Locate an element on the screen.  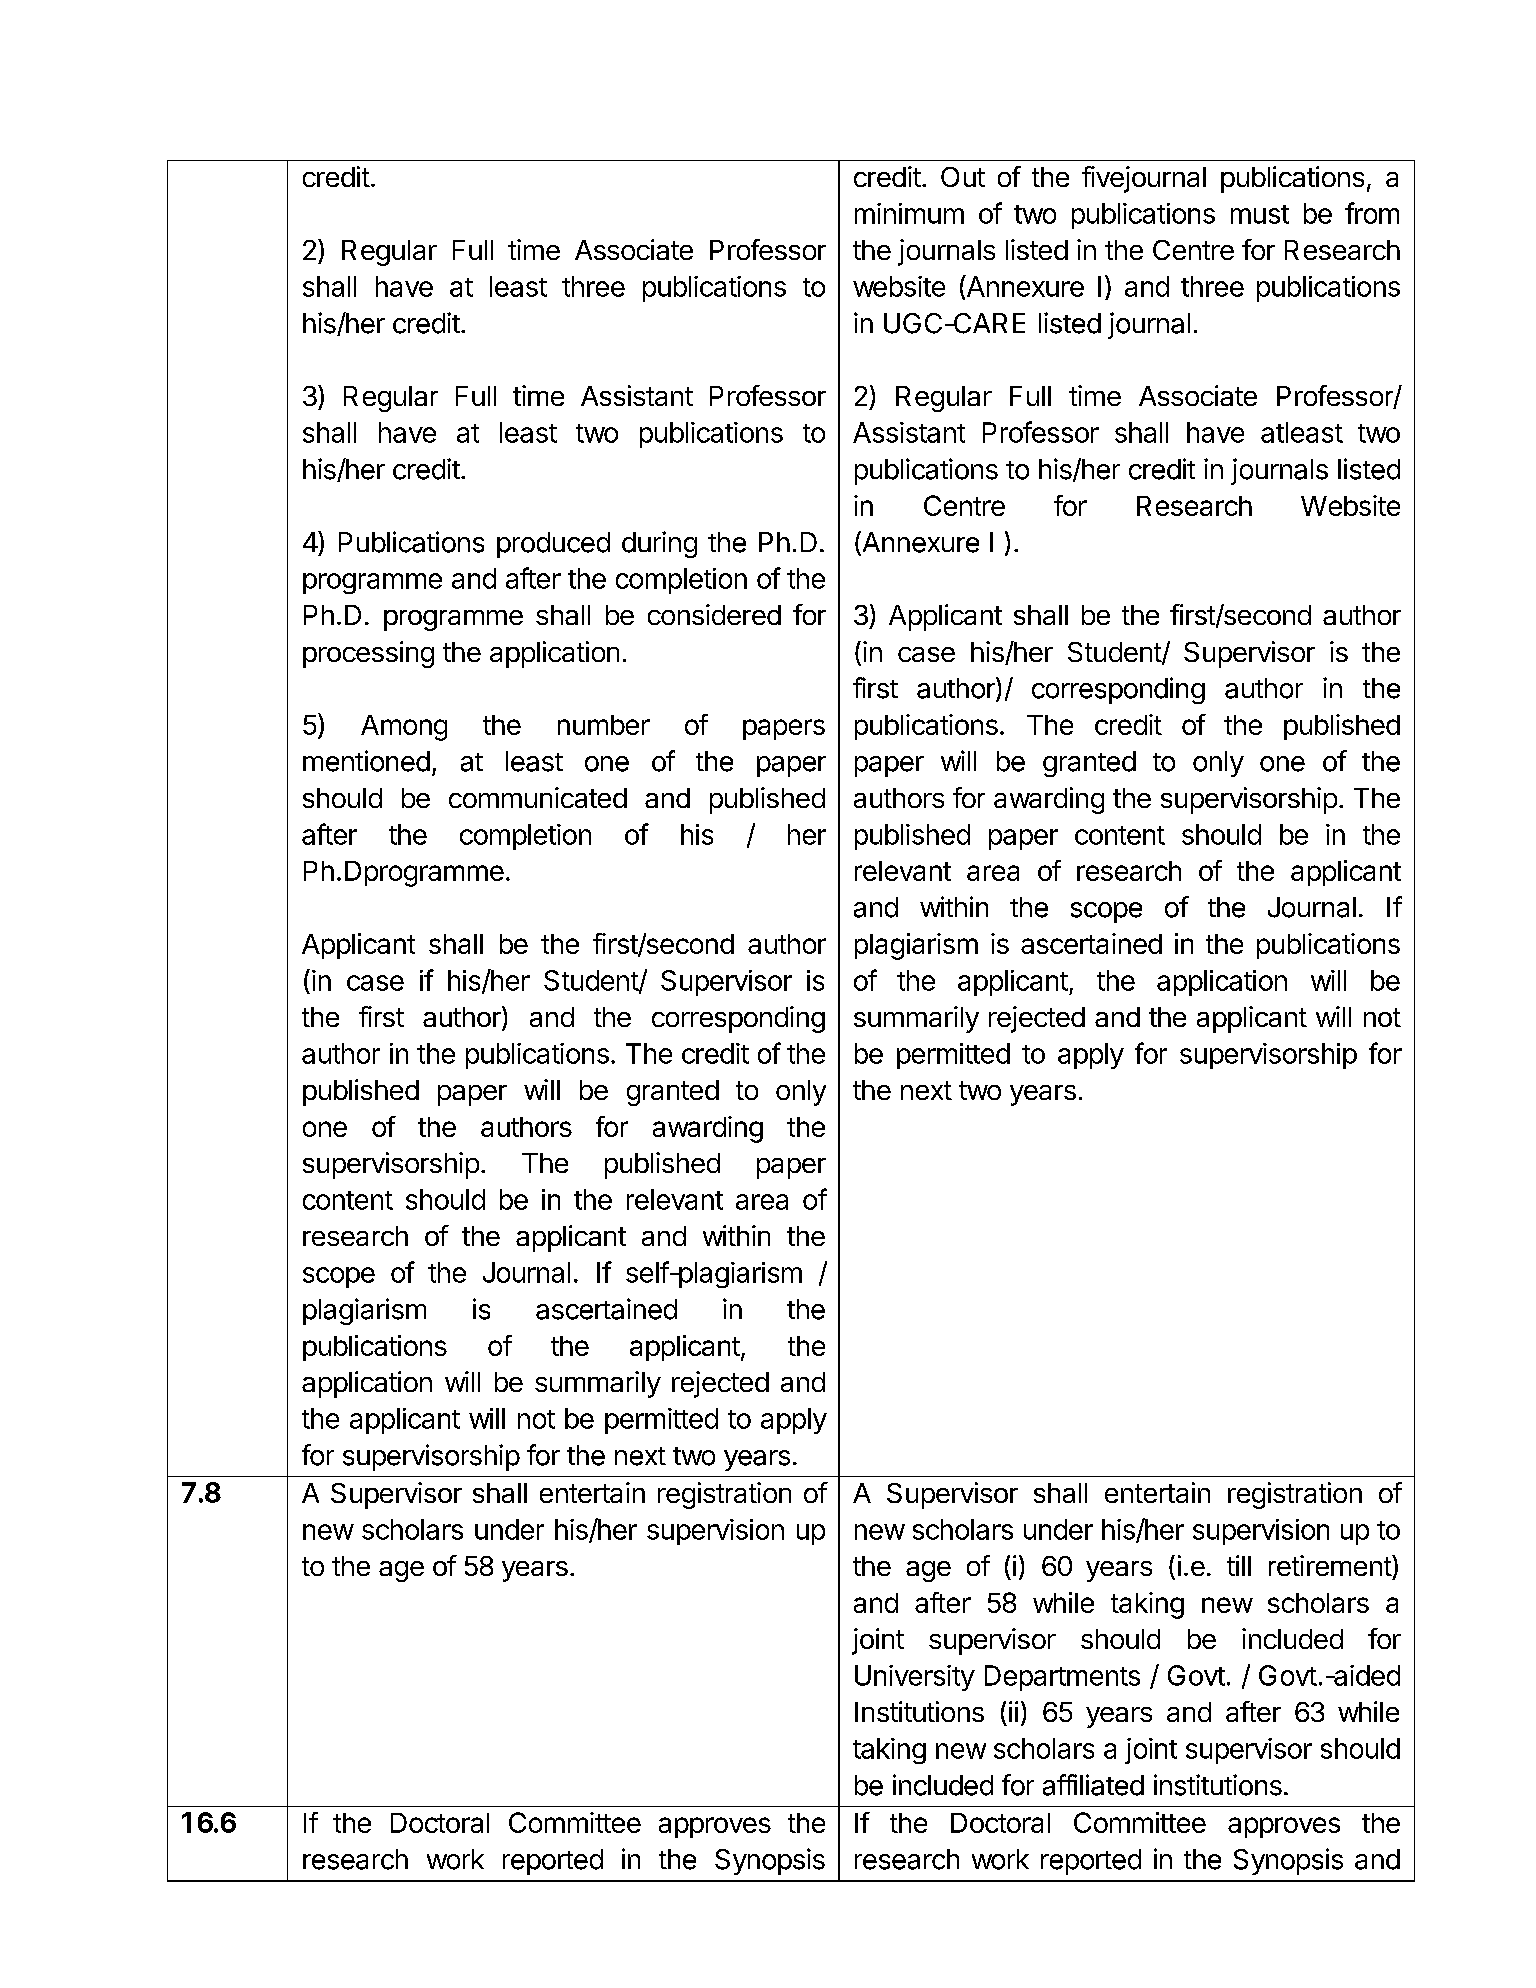
must is located at coordinates (1260, 214).
